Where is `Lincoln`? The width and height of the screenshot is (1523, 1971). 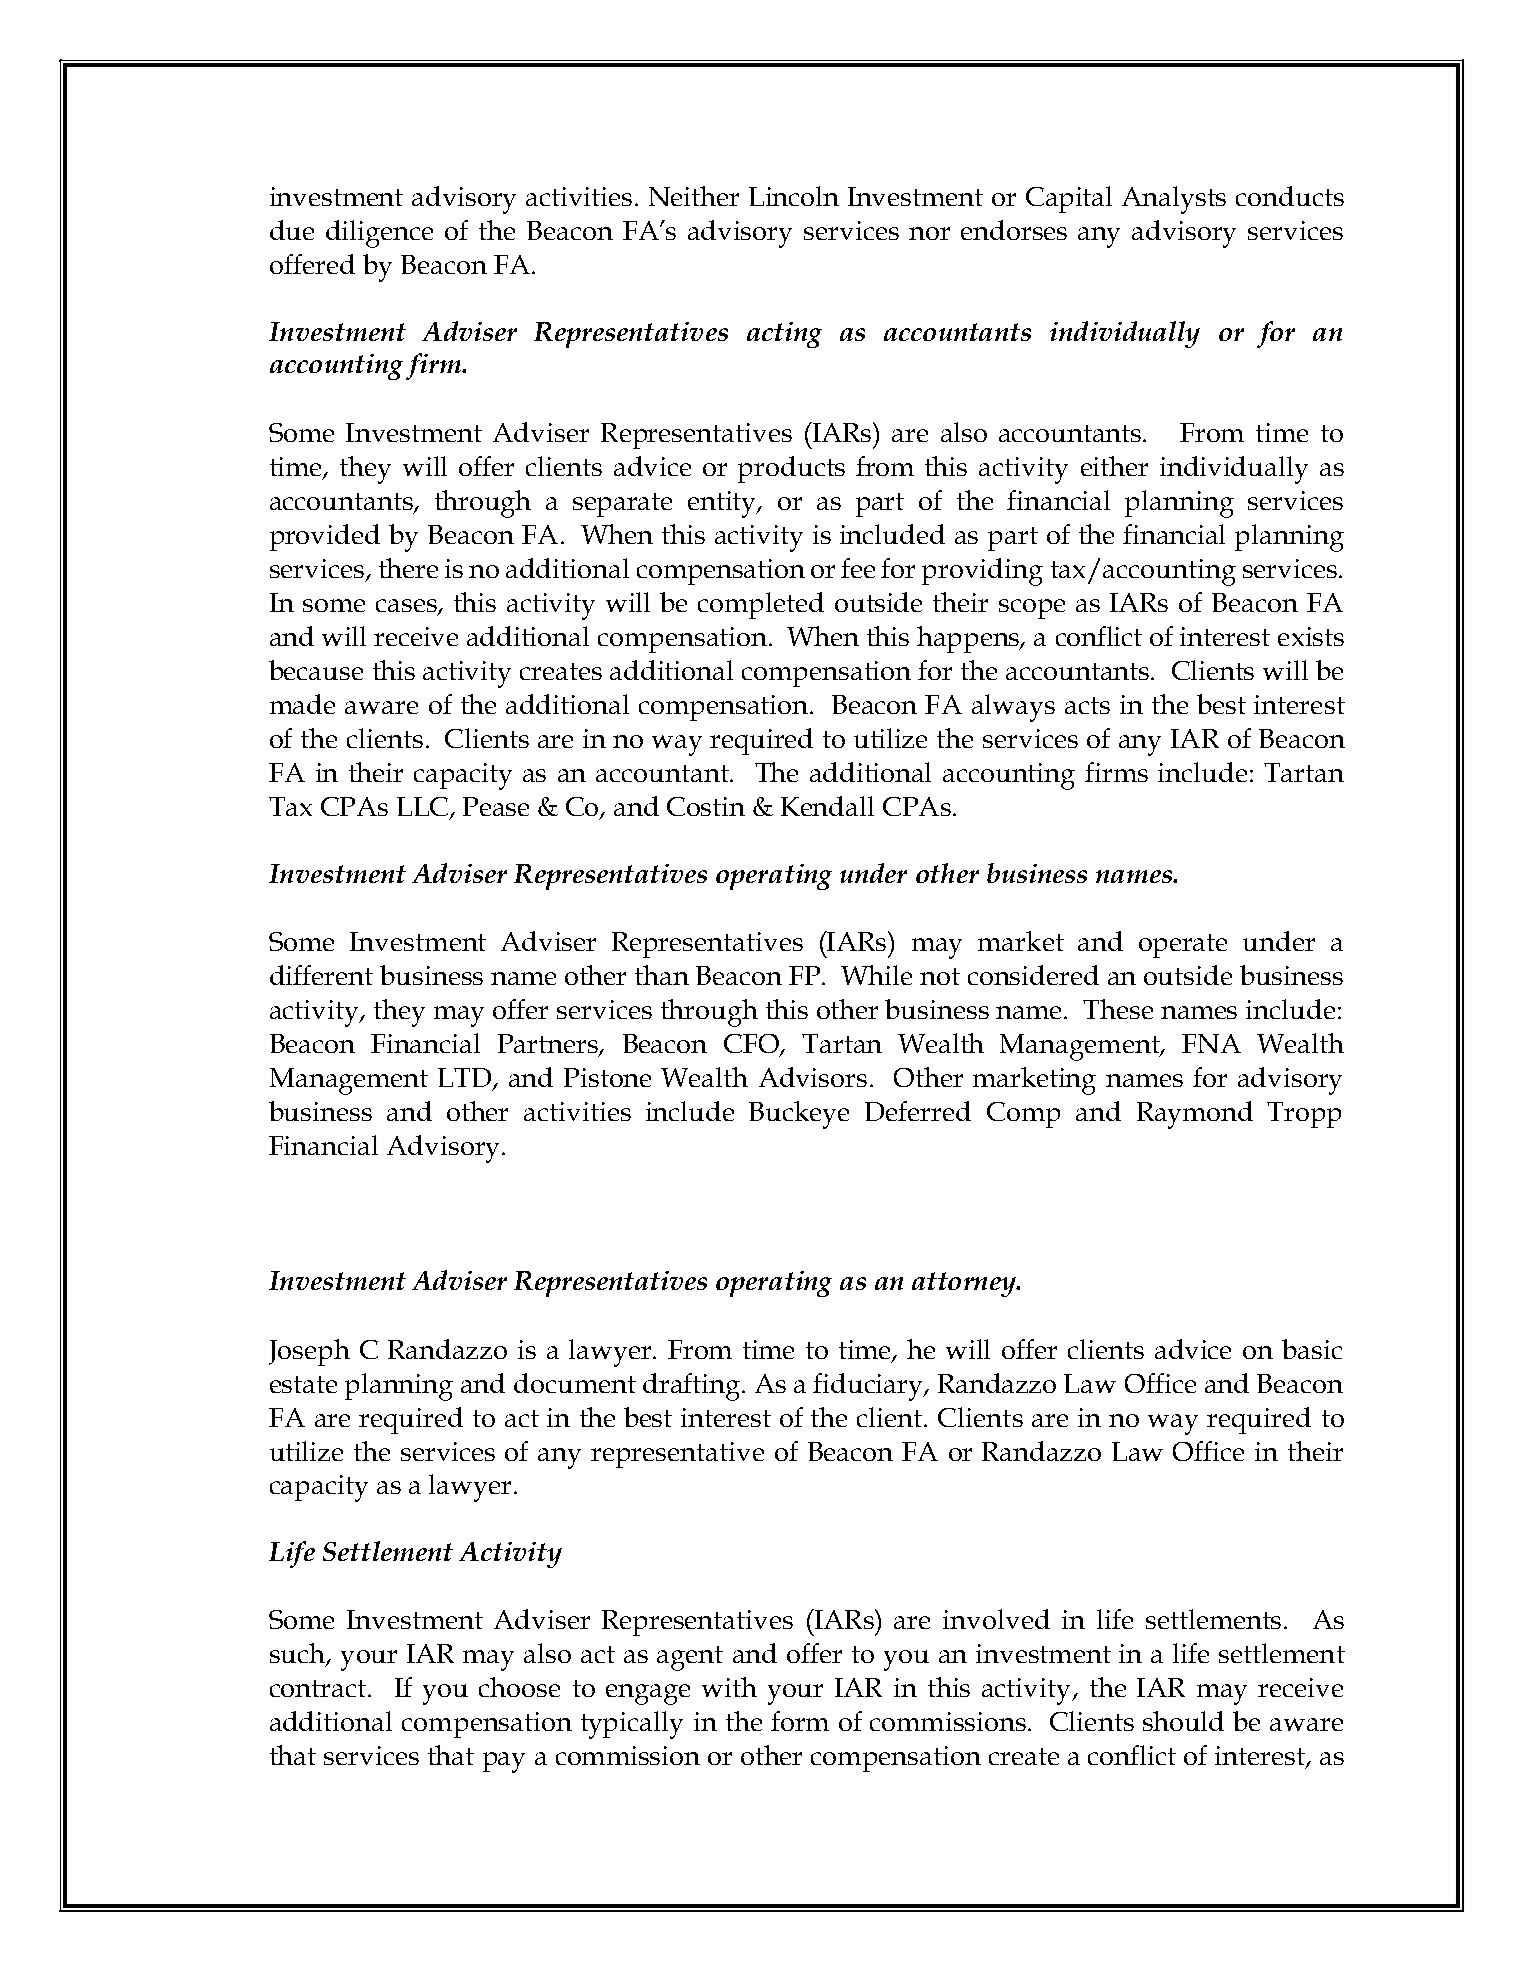
Lincoln is located at coordinates (794, 196).
